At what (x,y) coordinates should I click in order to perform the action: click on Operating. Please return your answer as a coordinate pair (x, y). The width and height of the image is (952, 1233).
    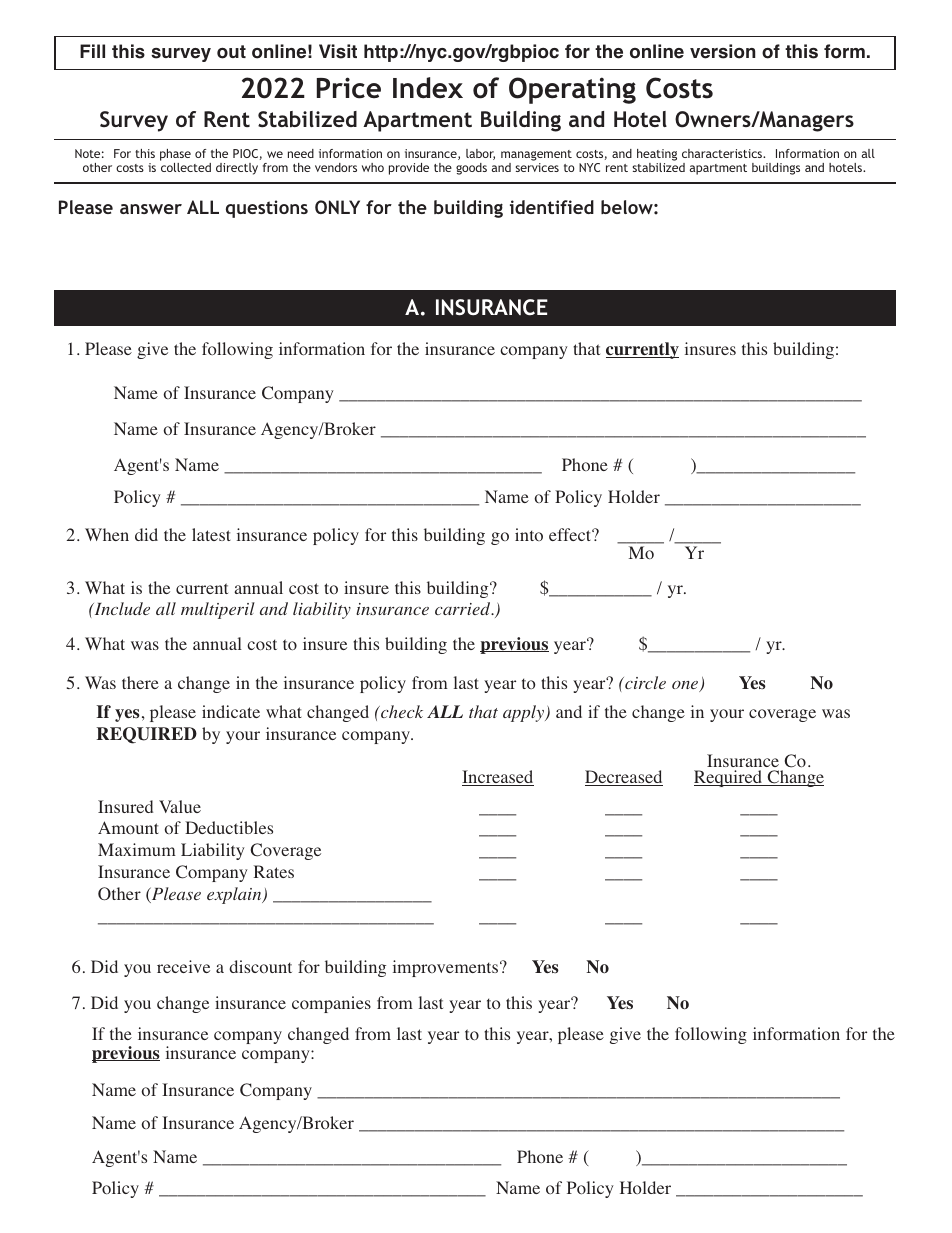
    Looking at the image, I should click on (572, 90).
